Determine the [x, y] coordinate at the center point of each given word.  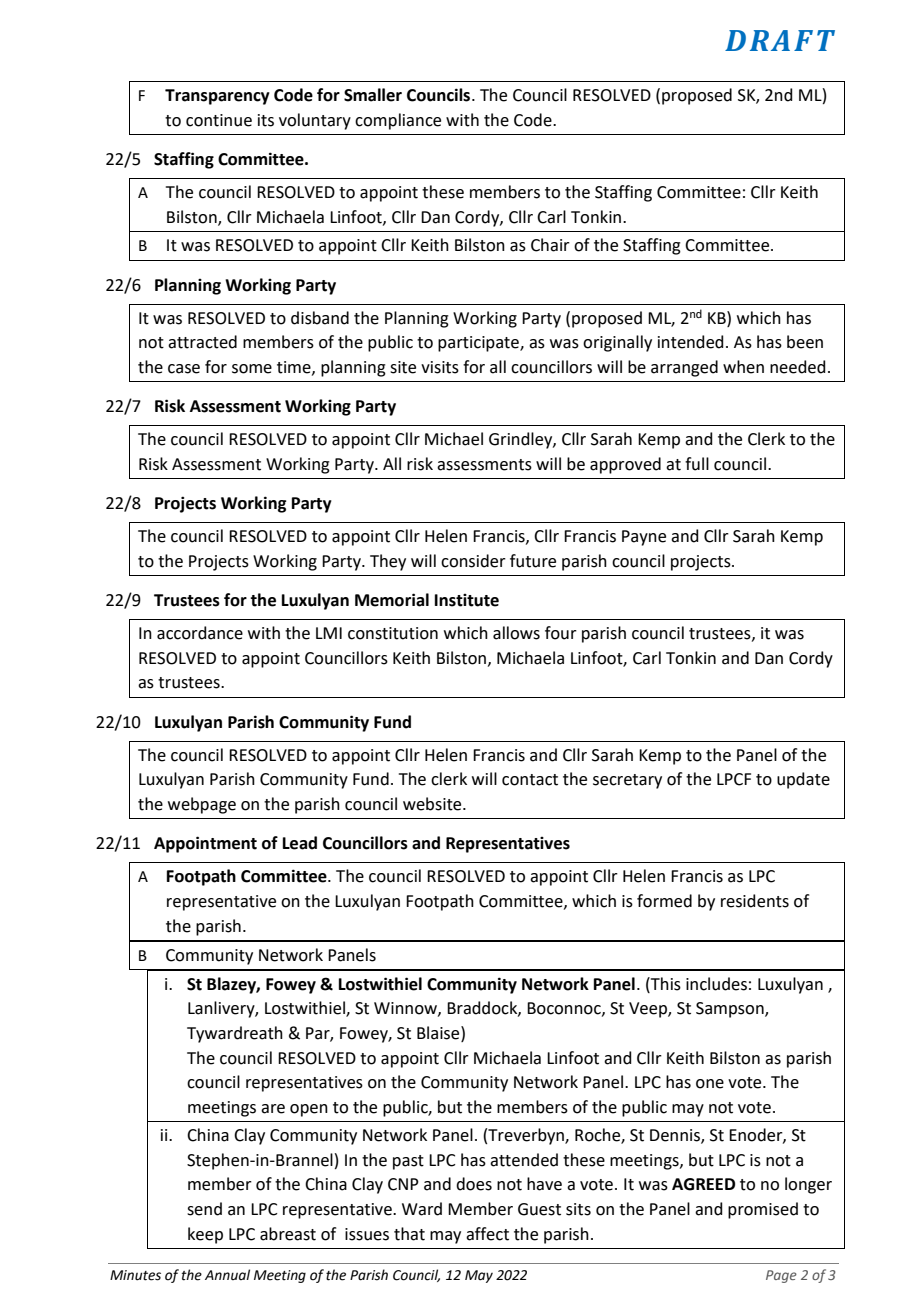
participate [479, 344]
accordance [200, 633]
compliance [398, 121]
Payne [644, 538]
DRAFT [780, 40]
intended [691, 342]
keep [205, 1235]
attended [524, 1160]
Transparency [217, 97]
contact [530, 780]
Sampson [731, 1010]
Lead [300, 843]
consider [473, 561]
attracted [202, 342]
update [803, 780]
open [309, 1110]
